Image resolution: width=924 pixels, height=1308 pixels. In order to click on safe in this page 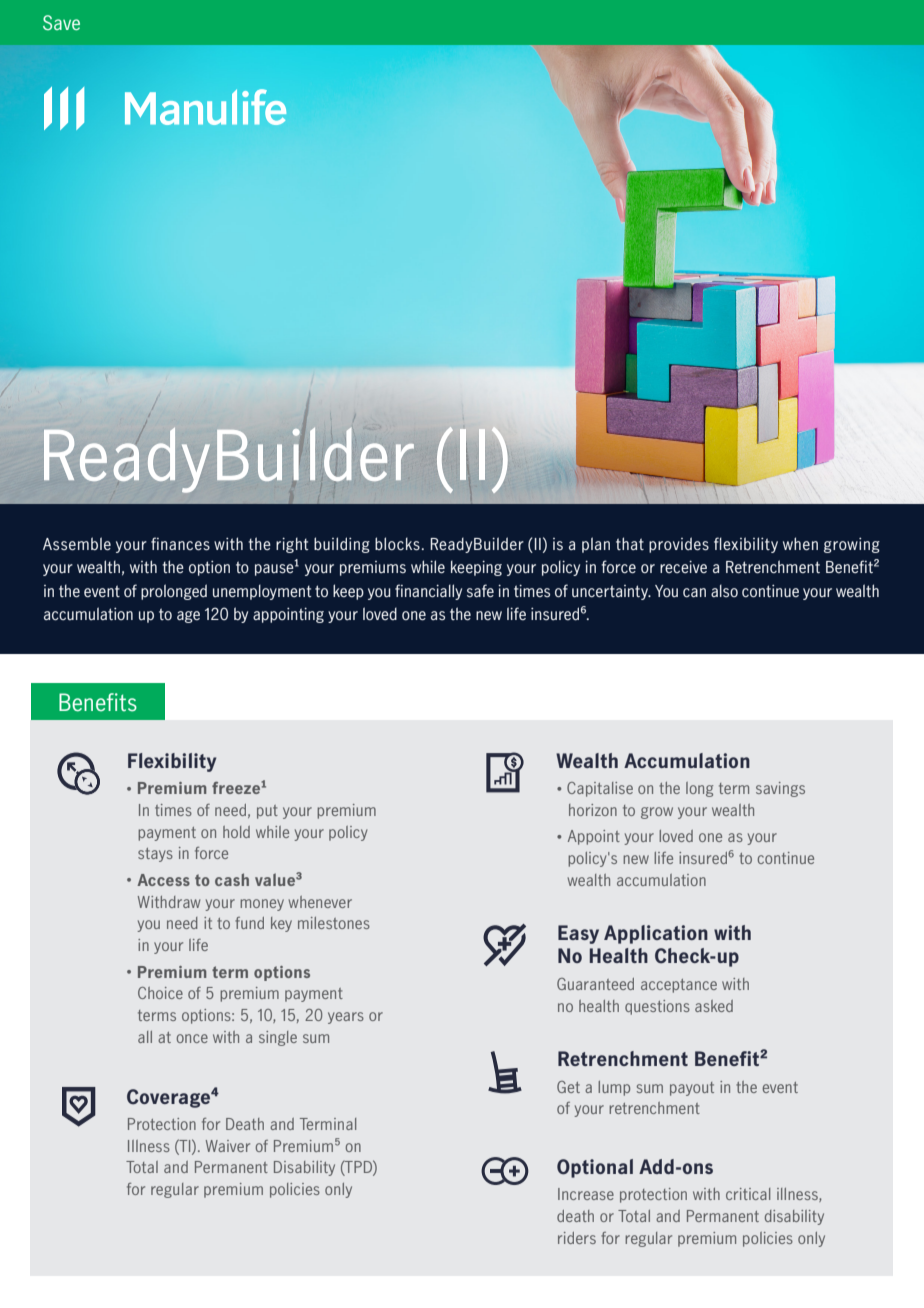, I will do `click(480, 591)`.
